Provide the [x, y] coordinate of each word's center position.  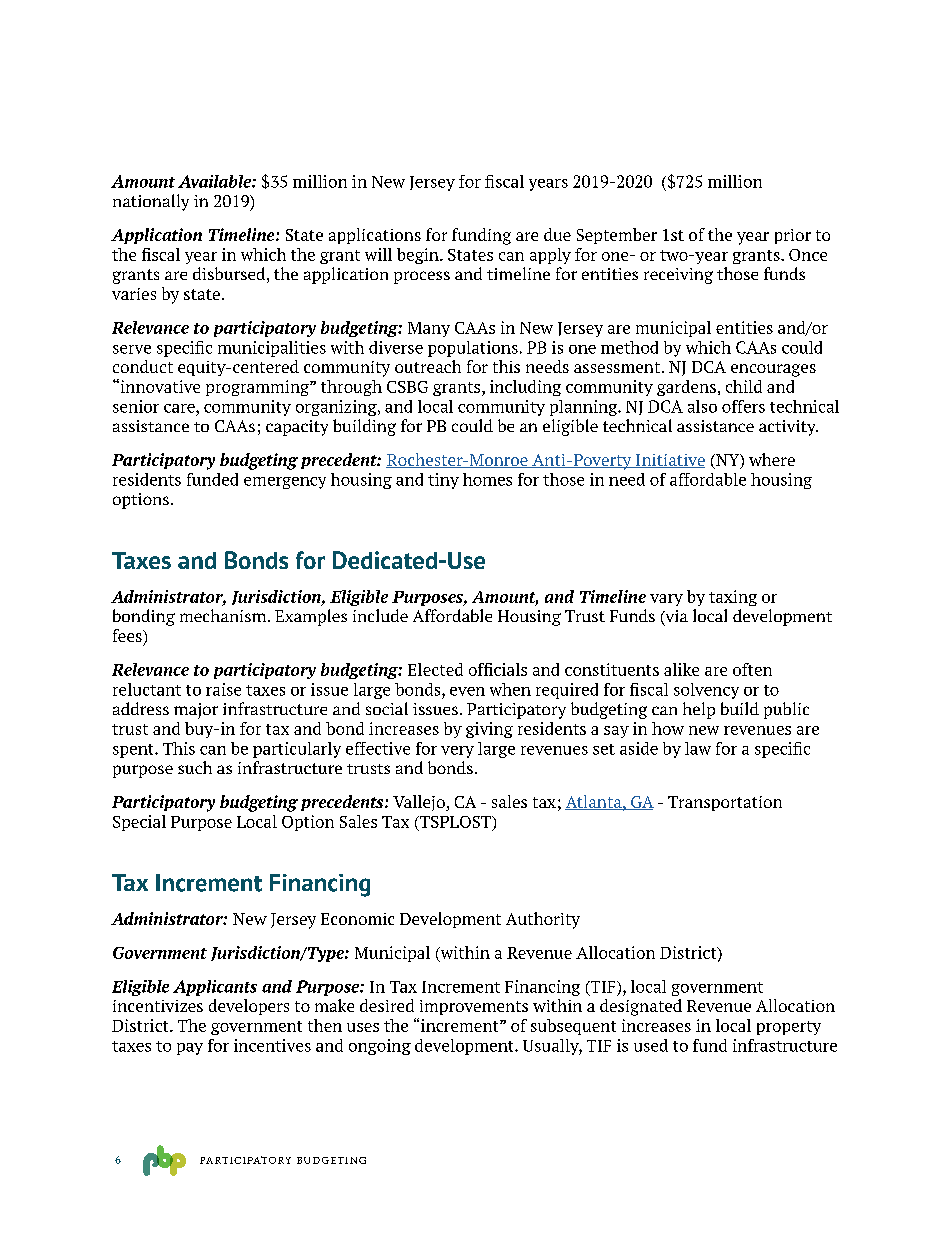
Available [215, 181]
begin [419, 256]
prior [793, 236]
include [380, 615]
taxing [733, 598]
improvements [474, 1007]
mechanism [224, 615]
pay [190, 1049]
